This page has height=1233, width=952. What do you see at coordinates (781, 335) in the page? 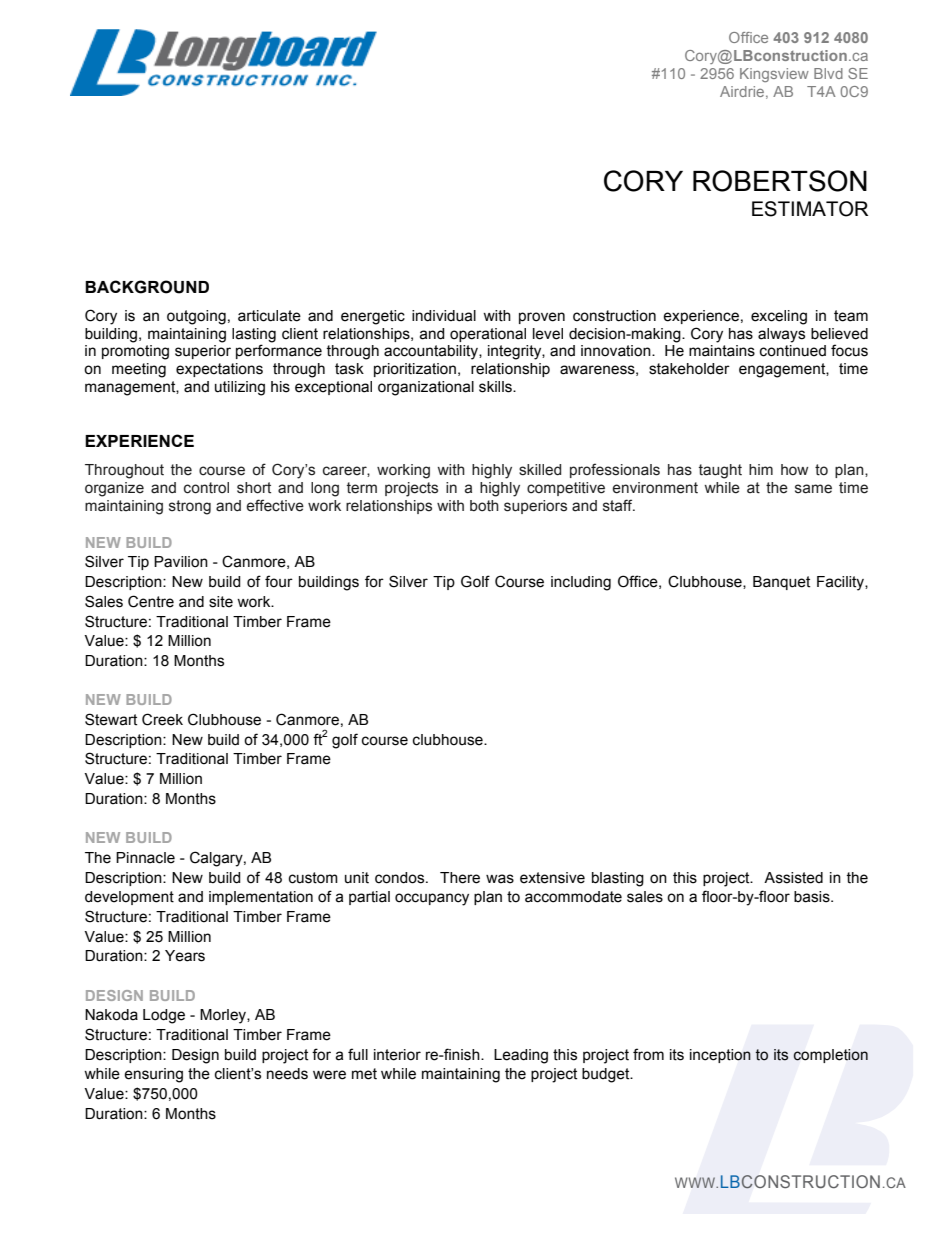
I see `always` at bounding box center [781, 335].
